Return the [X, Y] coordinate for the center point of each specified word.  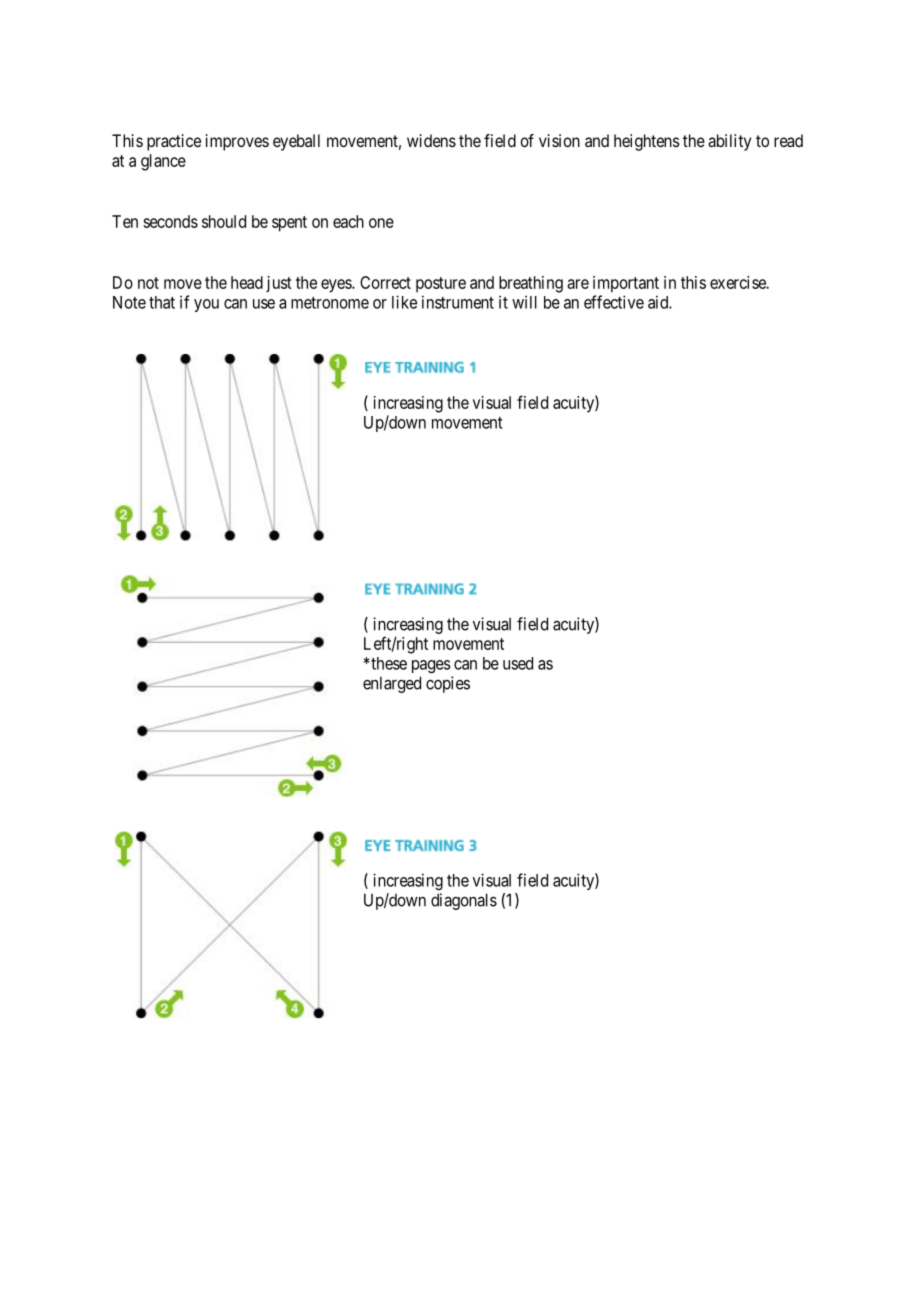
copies [448, 684]
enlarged [392, 684]
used [518, 663]
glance [163, 162]
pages [431, 666]
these [388, 663]
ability [729, 142]
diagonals [464, 901]
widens [431, 140]
